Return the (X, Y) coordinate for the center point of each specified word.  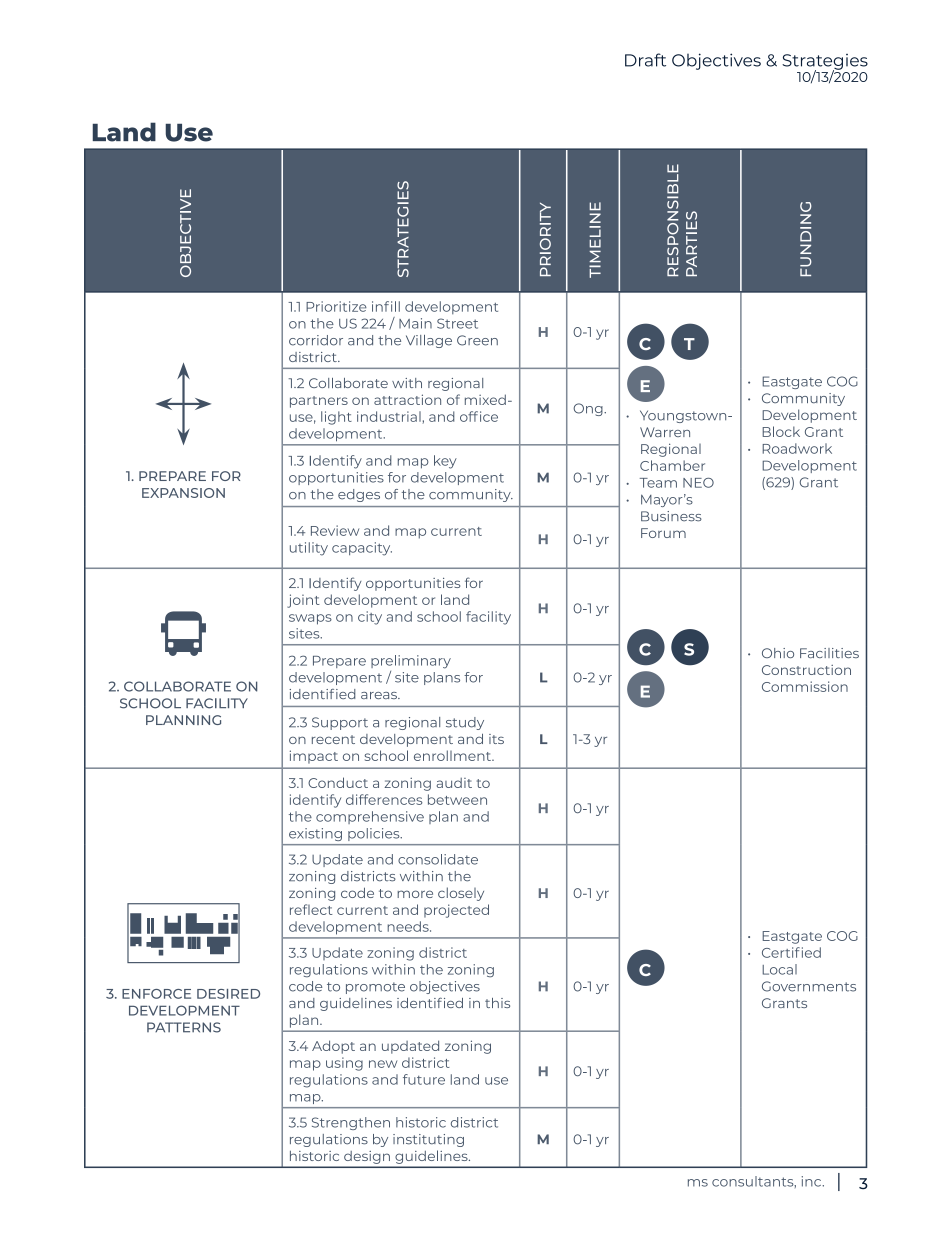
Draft (645, 60)
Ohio (778, 653)
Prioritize (336, 306)
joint (303, 601)
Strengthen (351, 1123)
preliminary (411, 662)
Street (457, 323)
